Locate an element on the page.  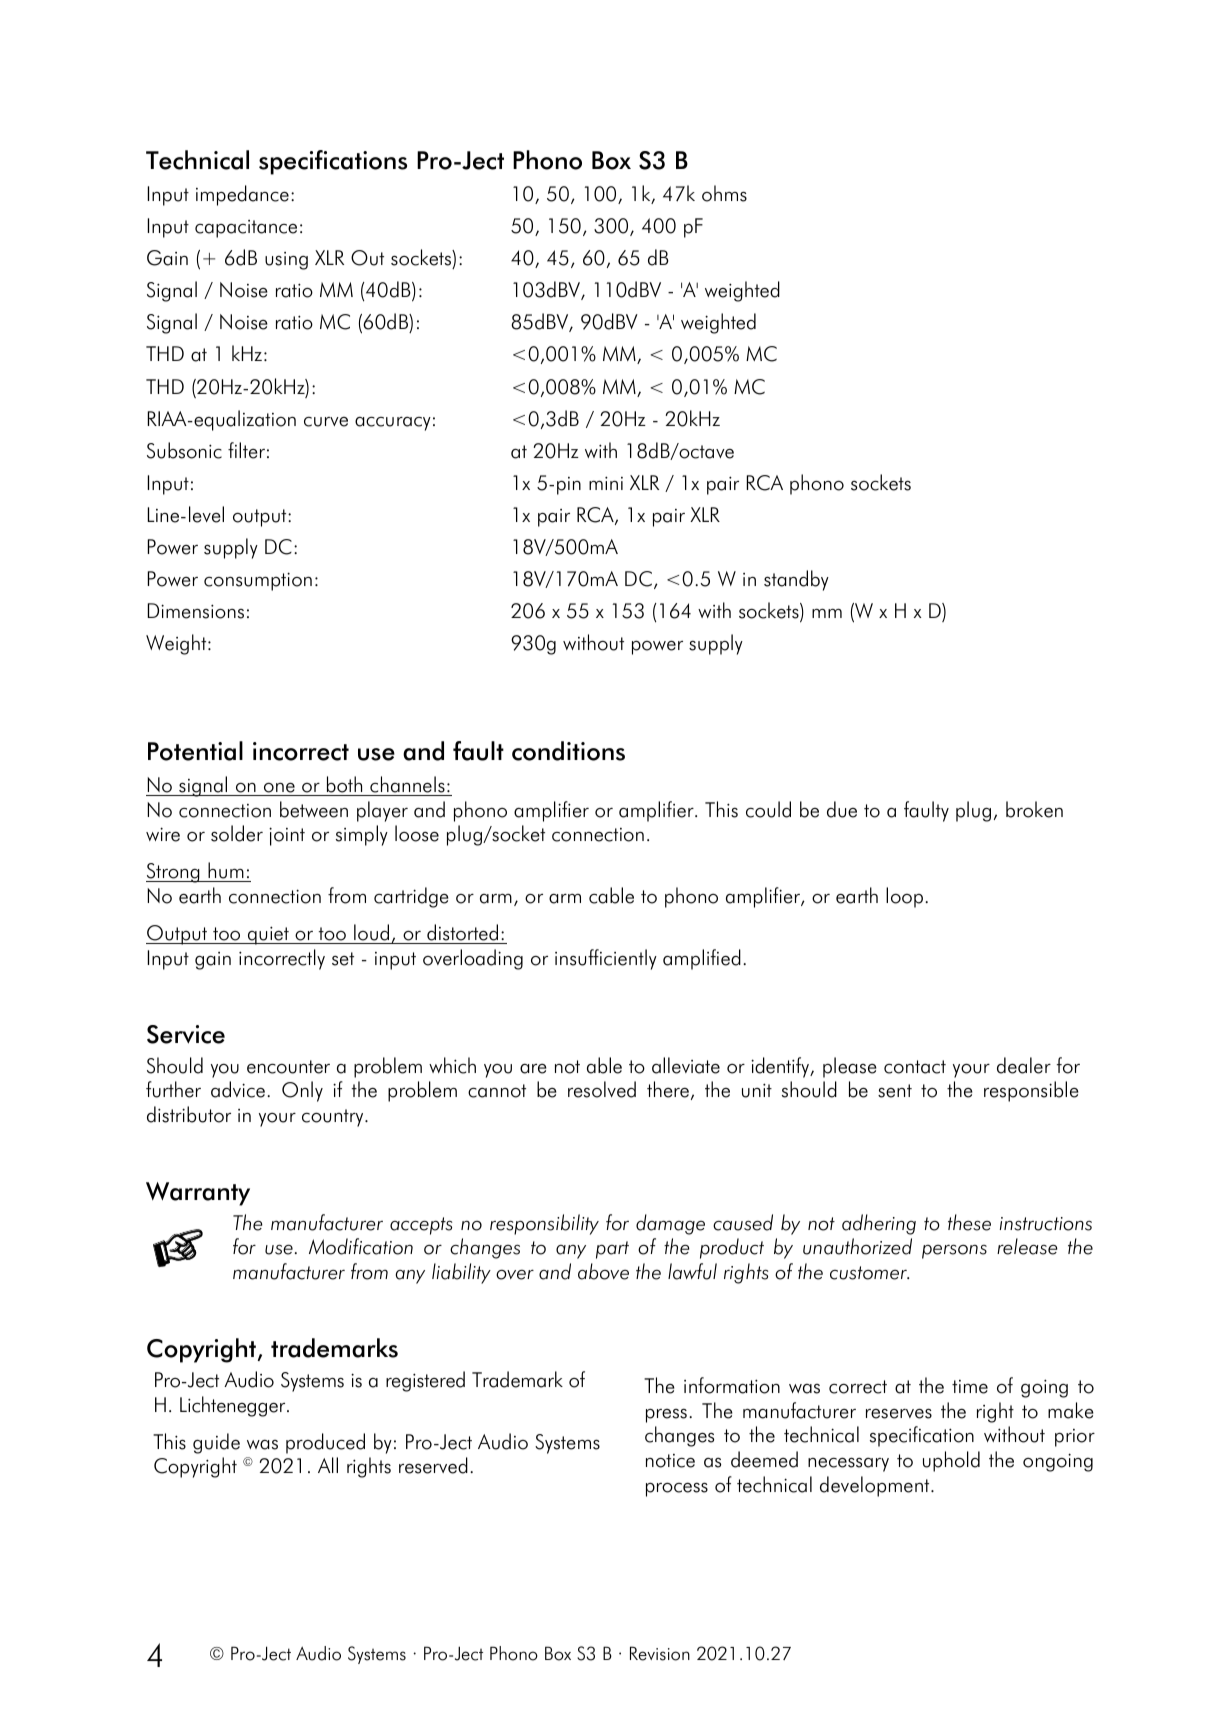
ohms is located at coordinates (724, 193).
